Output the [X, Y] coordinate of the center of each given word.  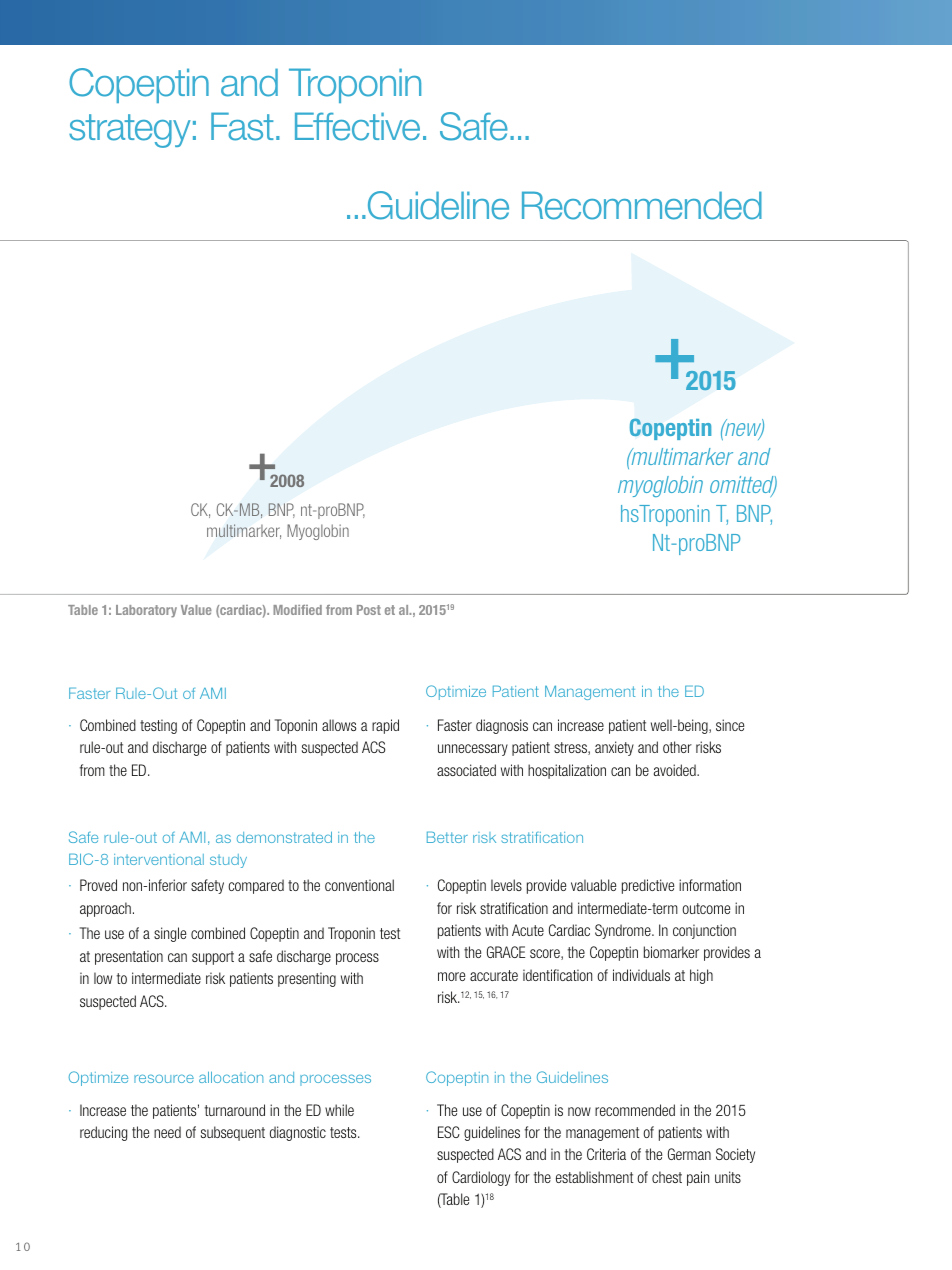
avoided [676, 770]
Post [369, 610]
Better [447, 837]
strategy [130, 131]
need [167, 1132]
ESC [449, 1132]
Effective [357, 126]
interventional [159, 859]
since [730, 725]
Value [196, 610]
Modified [297, 610]
